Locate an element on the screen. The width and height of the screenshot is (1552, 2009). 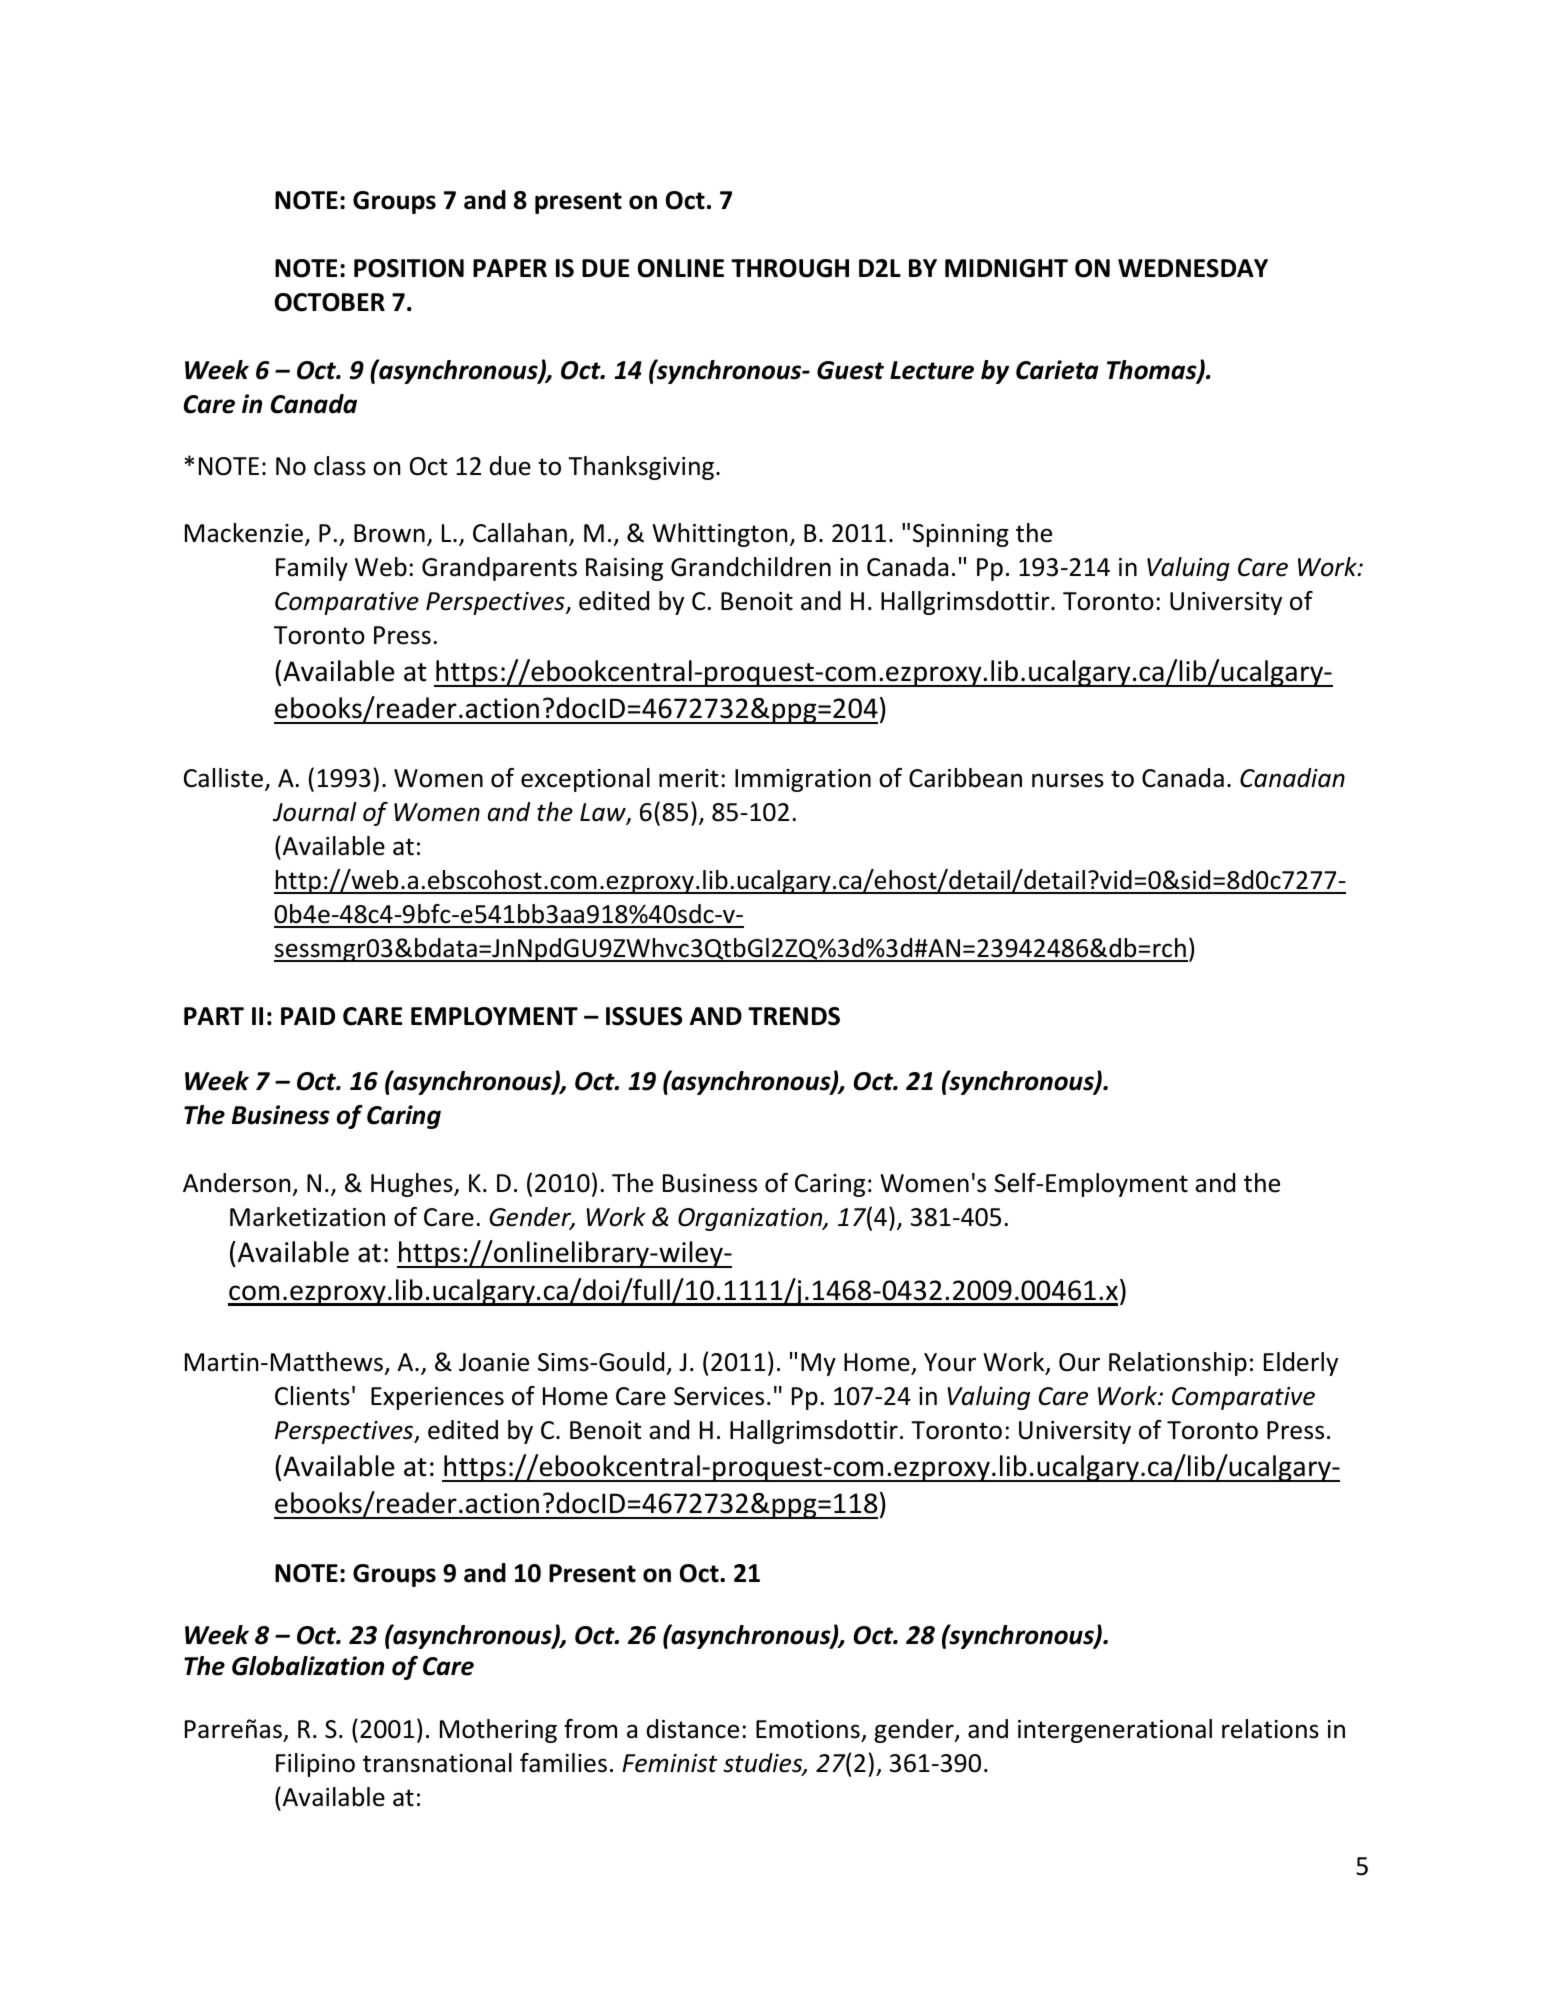
WEDNESDAY is located at coordinates (1193, 268).
